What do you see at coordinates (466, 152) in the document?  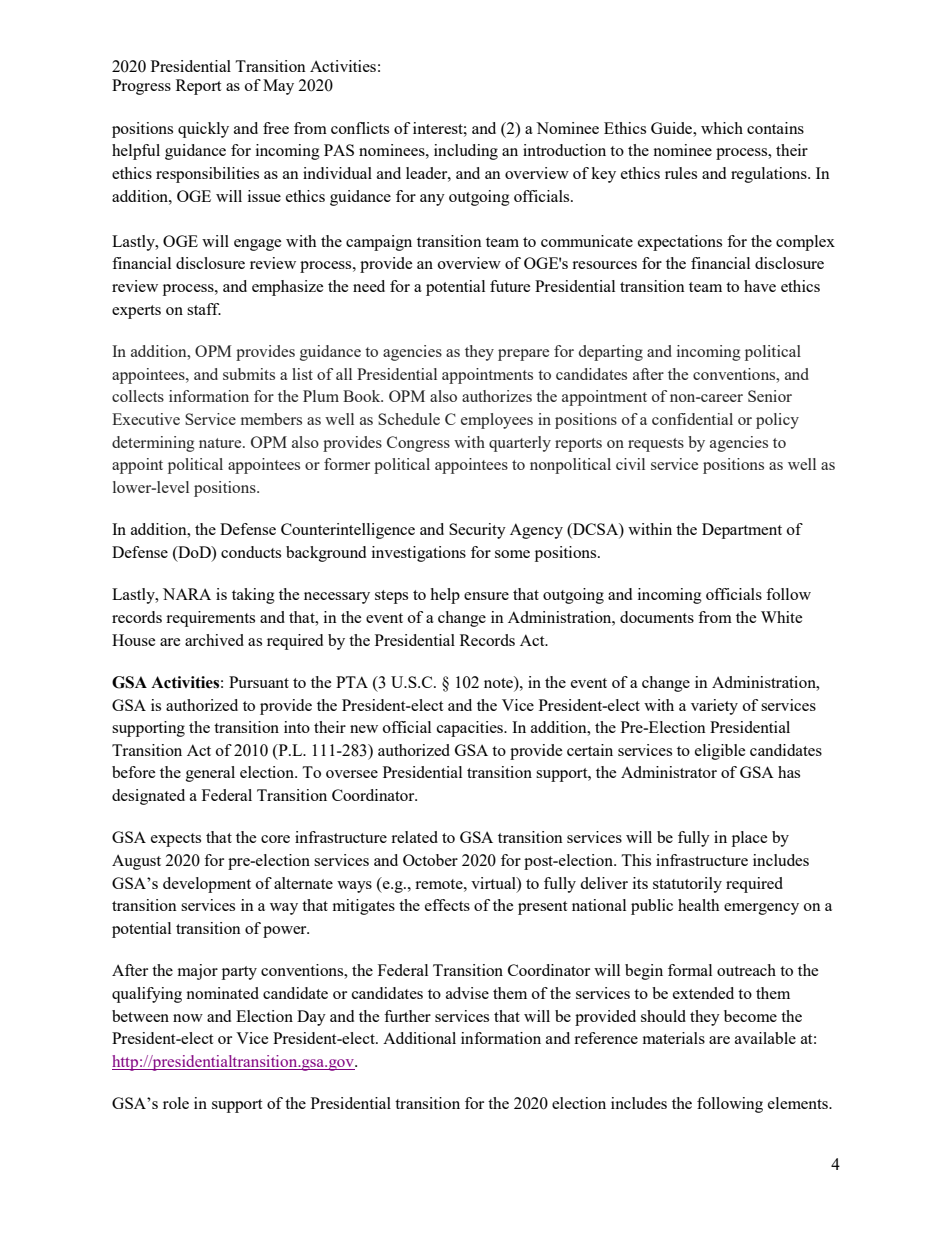 I see `including` at bounding box center [466, 152].
